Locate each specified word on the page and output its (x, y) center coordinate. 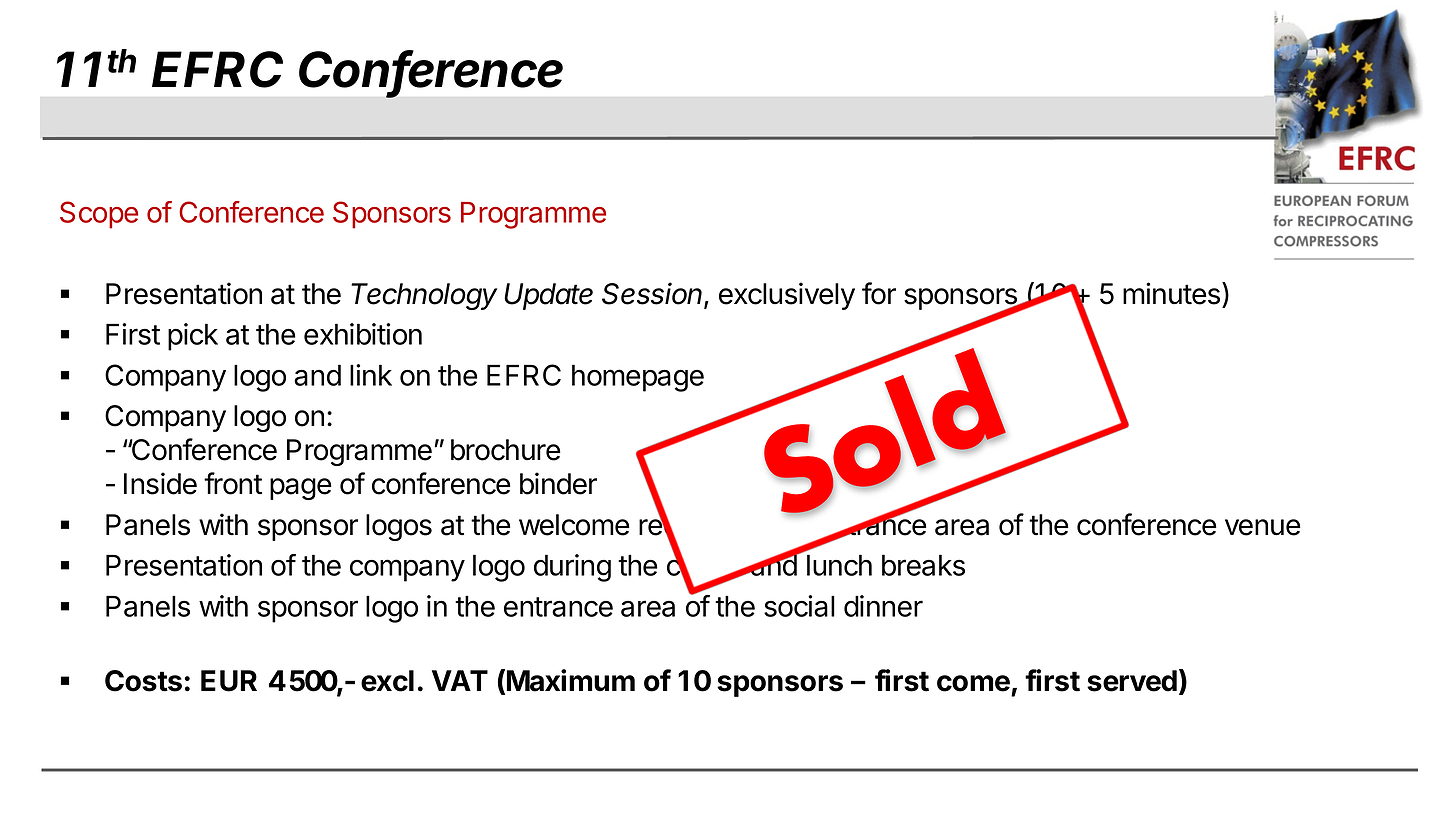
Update (548, 296)
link (371, 375)
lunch (839, 565)
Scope (99, 215)
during (572, 568)
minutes (1171, 293)
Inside (160, 483)
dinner (883, 606)
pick (193, 337)
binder (558, 483)
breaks (923, 565)
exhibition (363, 334)
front (233, 483)
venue (1263, 527)
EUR (229, 681)
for (879, 293)
